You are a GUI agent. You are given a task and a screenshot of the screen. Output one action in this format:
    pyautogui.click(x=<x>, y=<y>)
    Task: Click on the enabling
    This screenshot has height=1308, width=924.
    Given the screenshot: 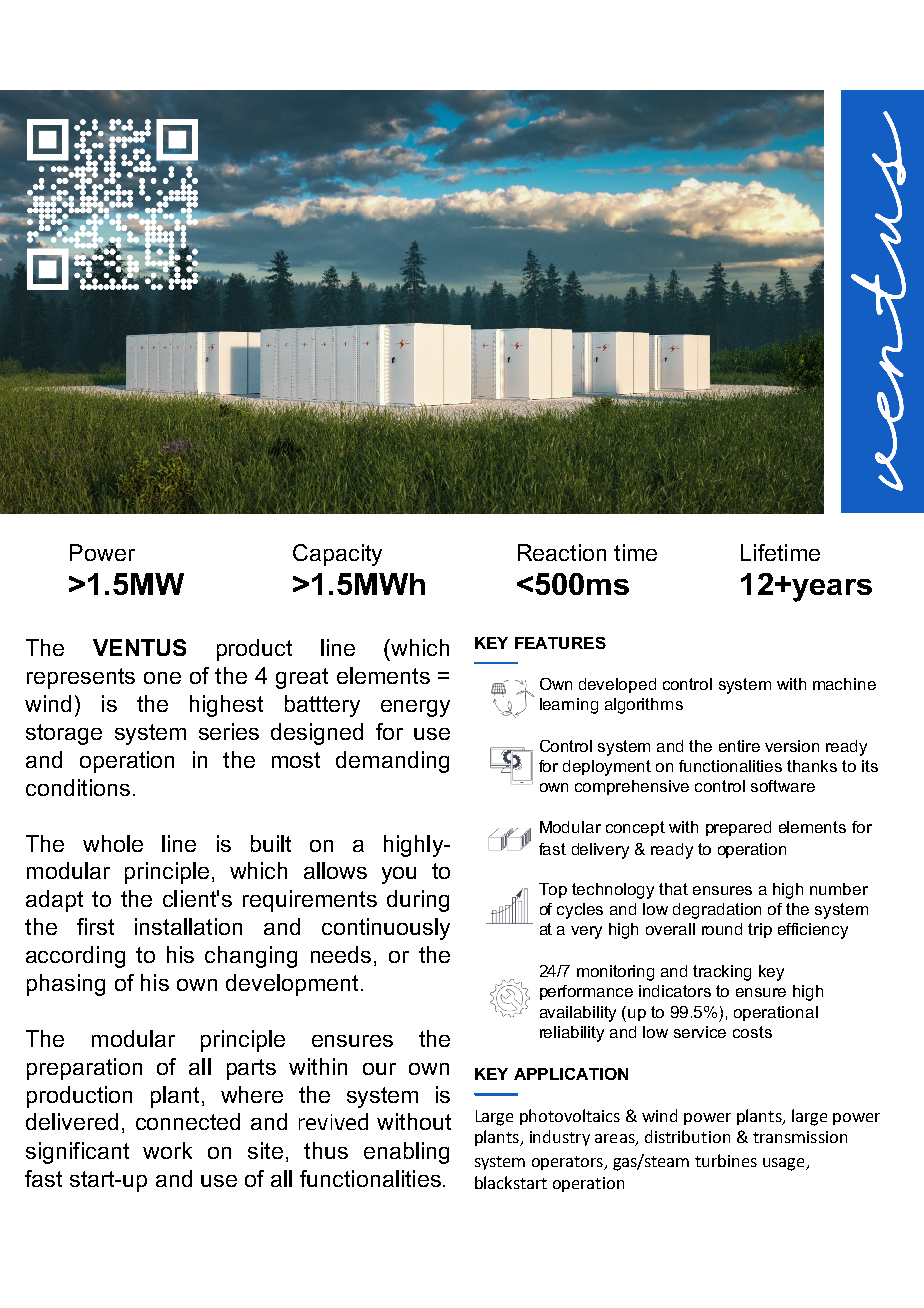 What is the action you would take?
    pyautogui.click(x=406, y=1153)
